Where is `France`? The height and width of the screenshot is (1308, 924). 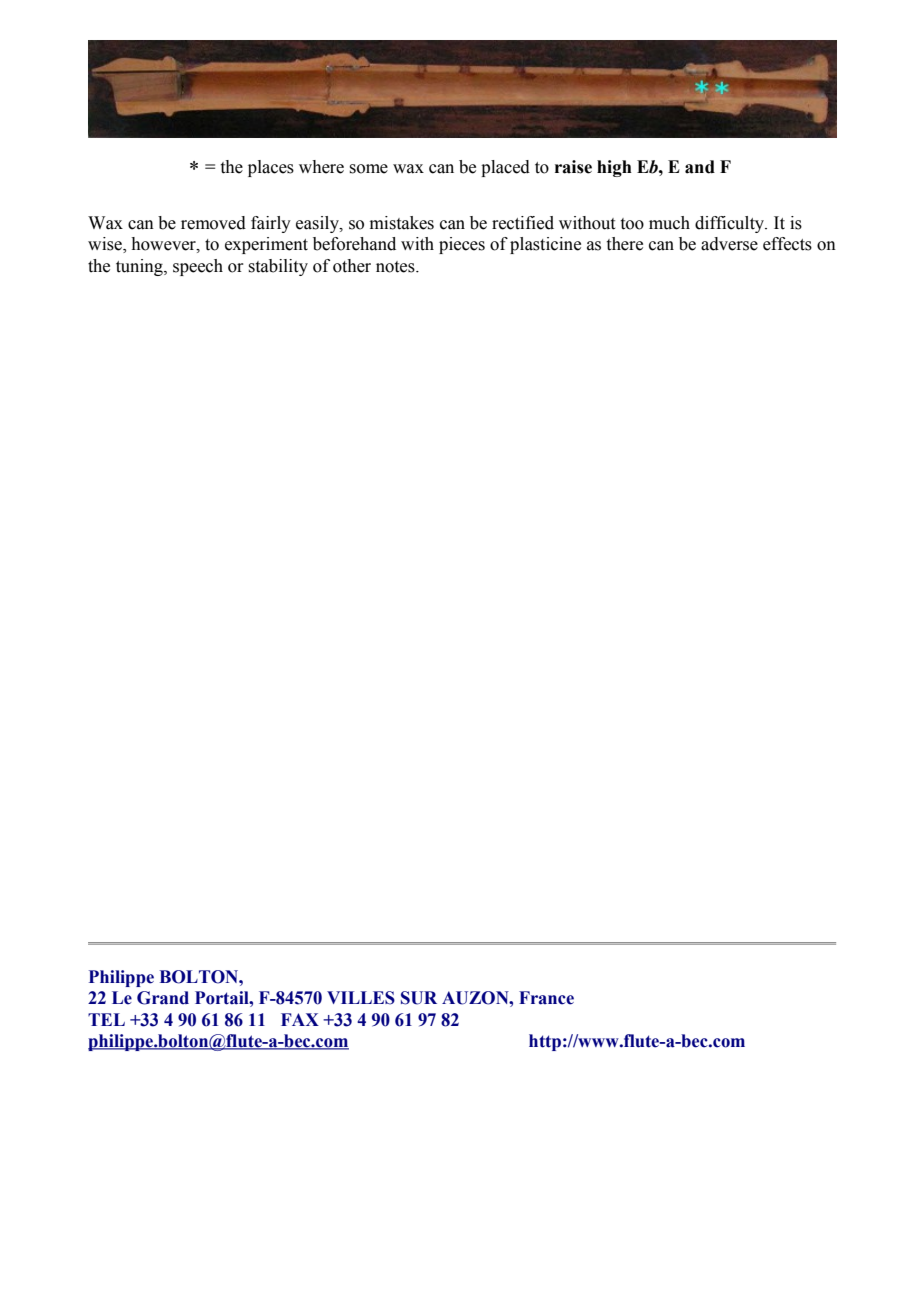 France is located at coordinates (546, 998).
